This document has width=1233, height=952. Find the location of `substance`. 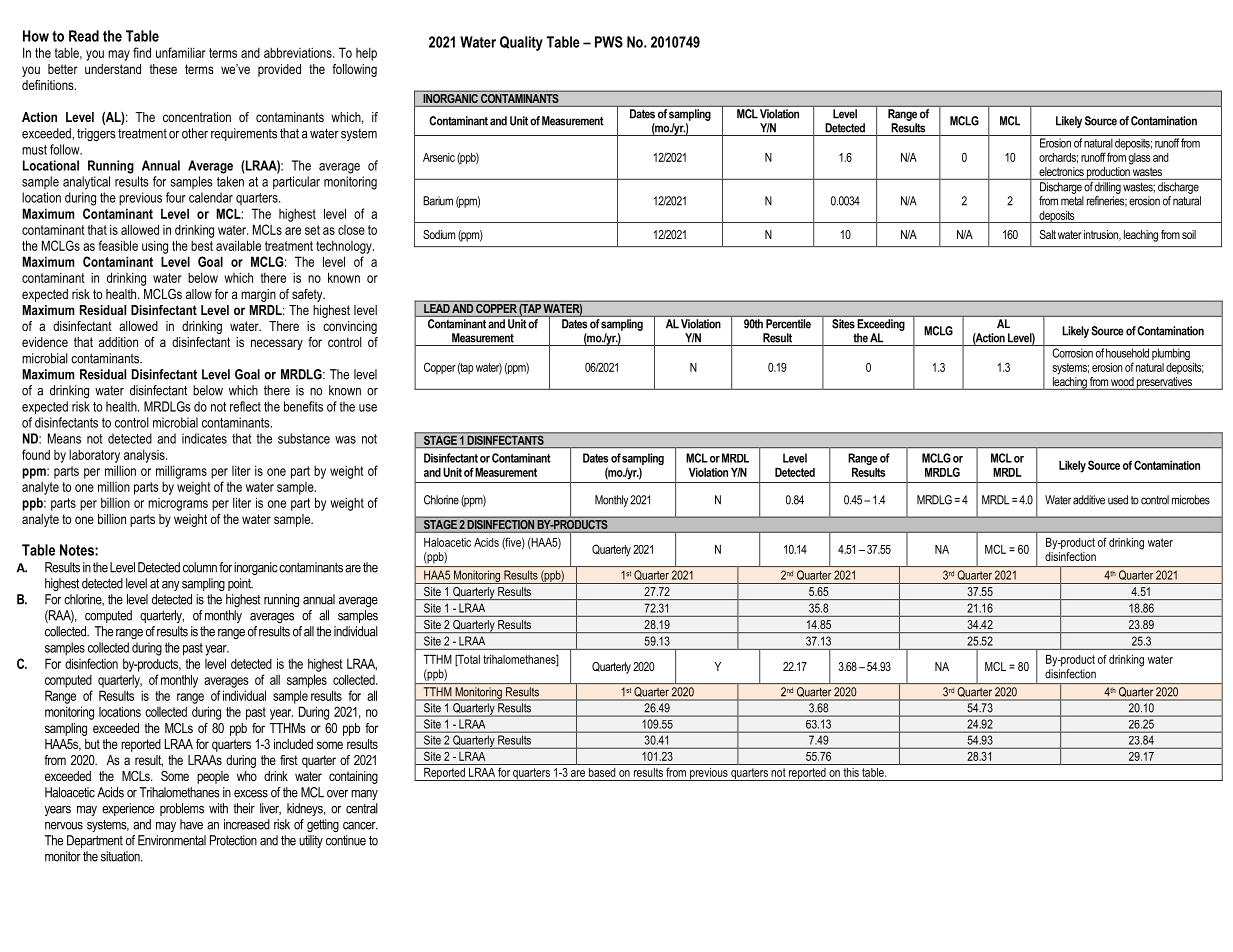

substance is located at coordinates (304, 438).
